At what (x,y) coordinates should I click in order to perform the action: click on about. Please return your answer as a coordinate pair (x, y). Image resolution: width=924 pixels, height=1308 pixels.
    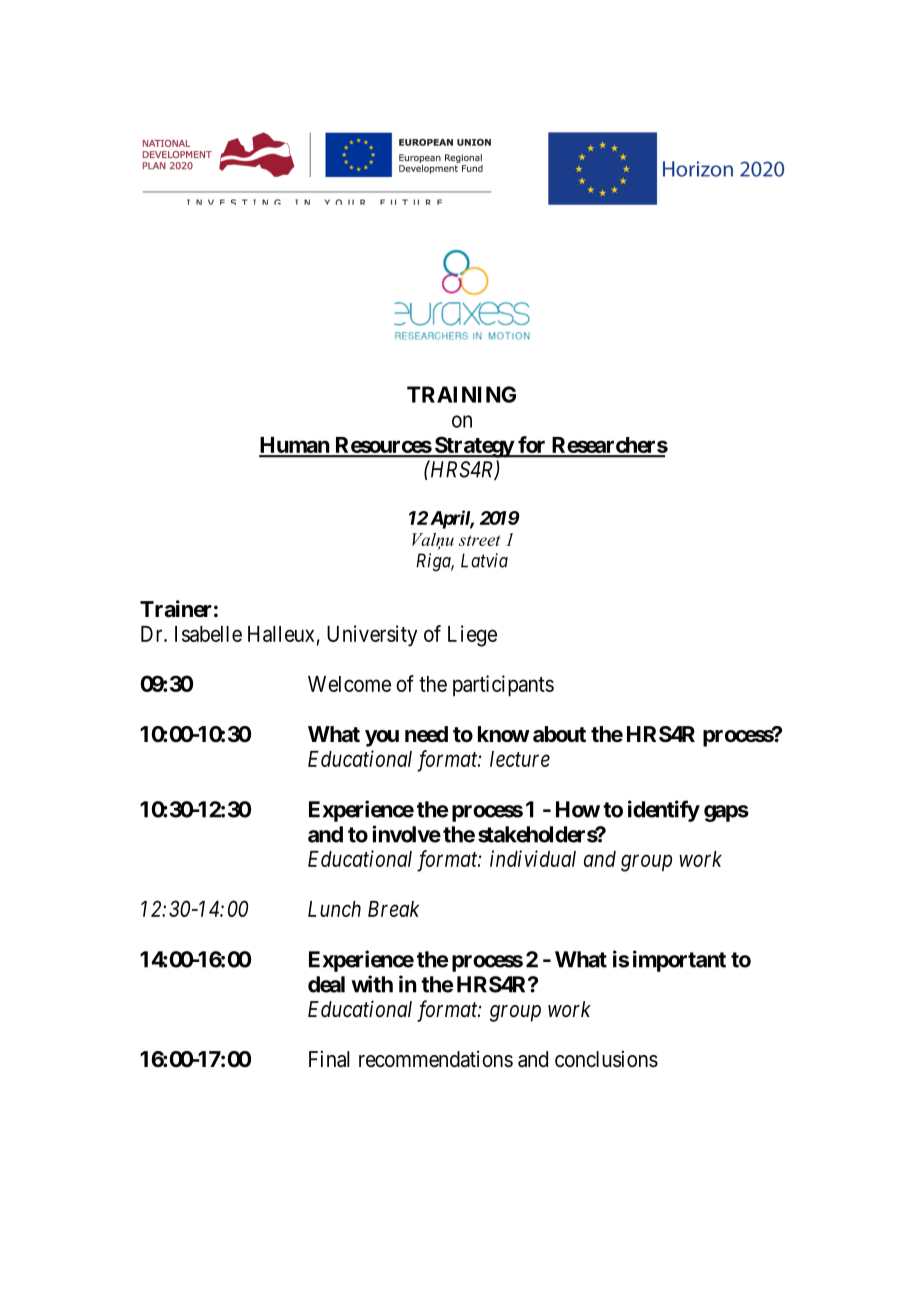
    Looking at the image, I should click on (559, 734).
